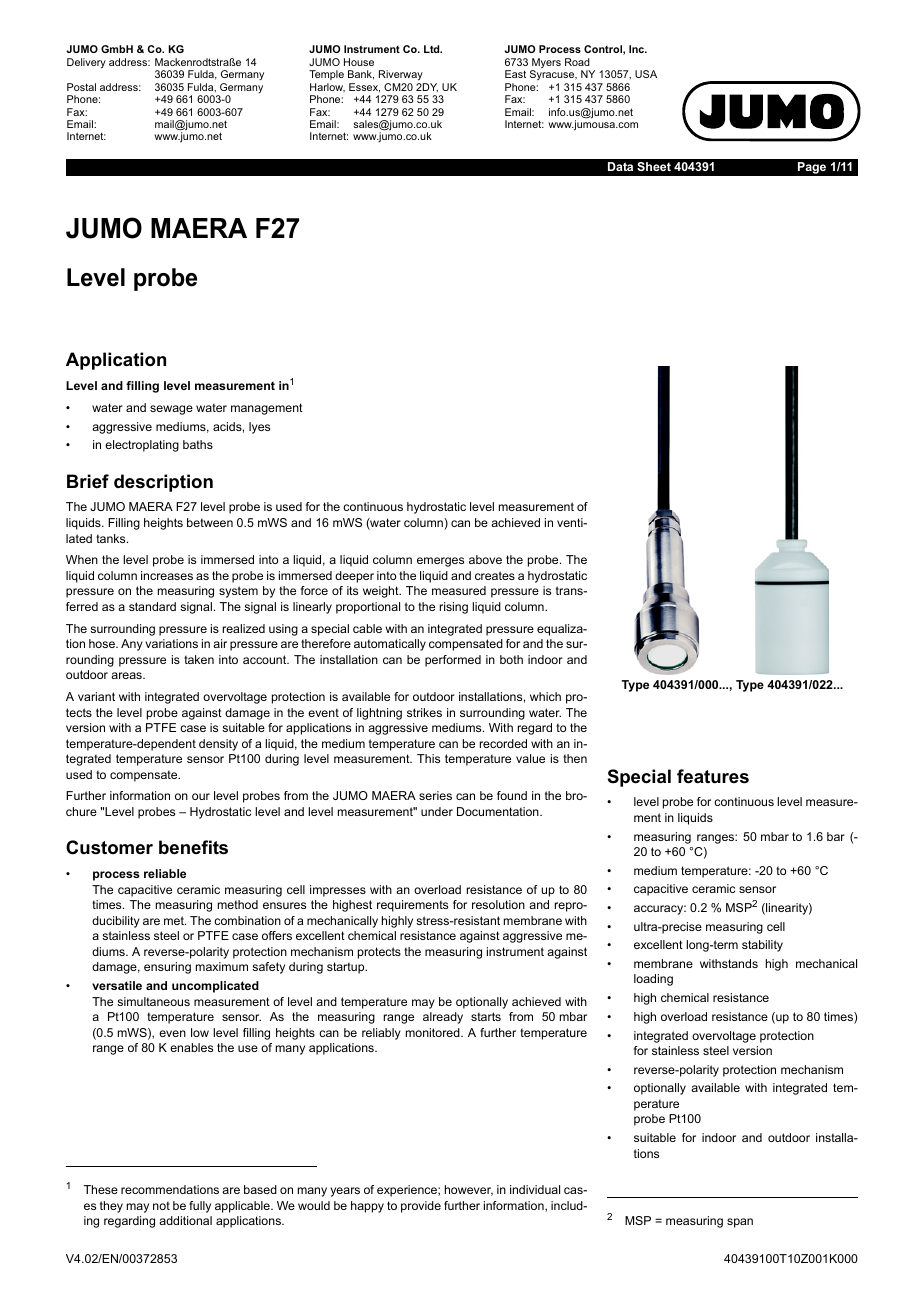  What do you see at coordinates (347, 968) in the document?
I see `startup` at bounding box center [347, 968].
